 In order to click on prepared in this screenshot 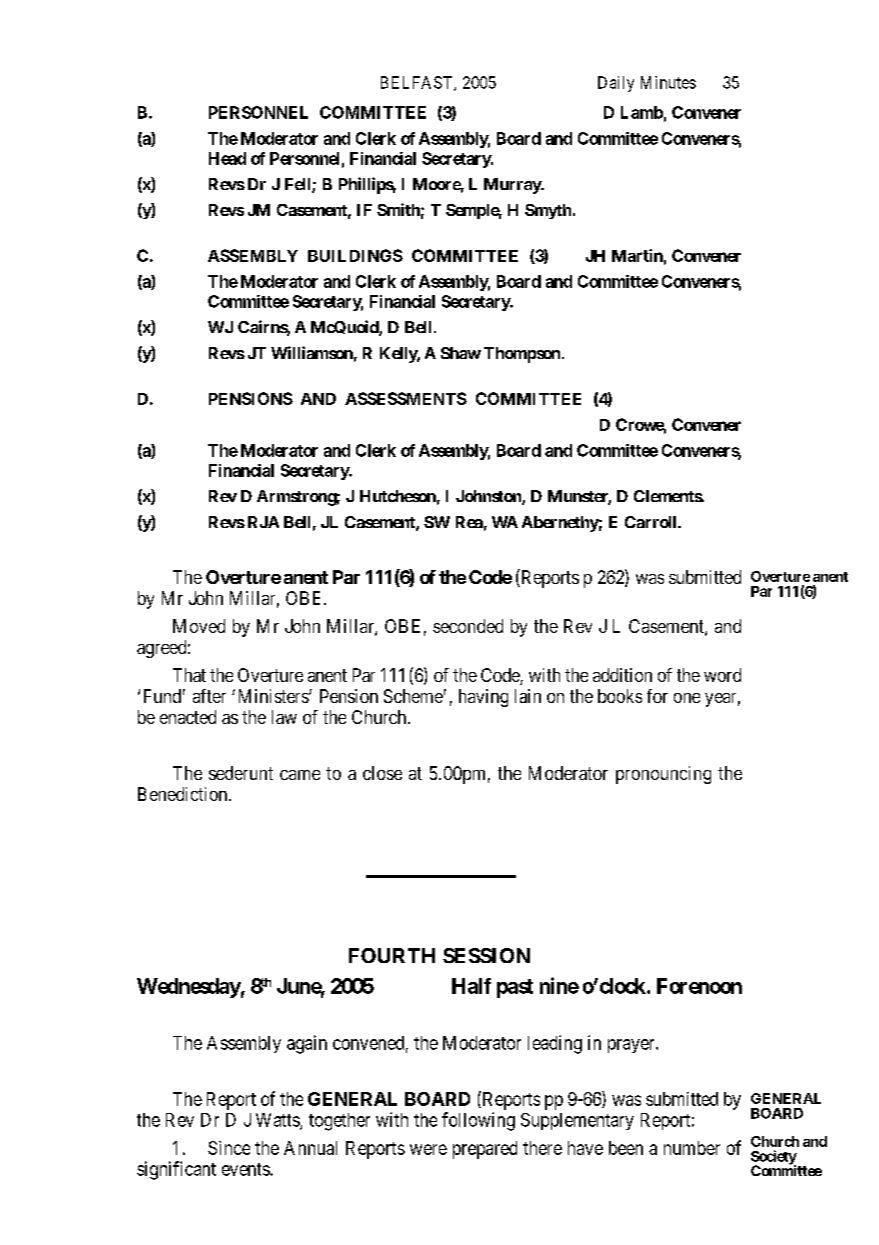, I will do `click(485, 1150)`.
